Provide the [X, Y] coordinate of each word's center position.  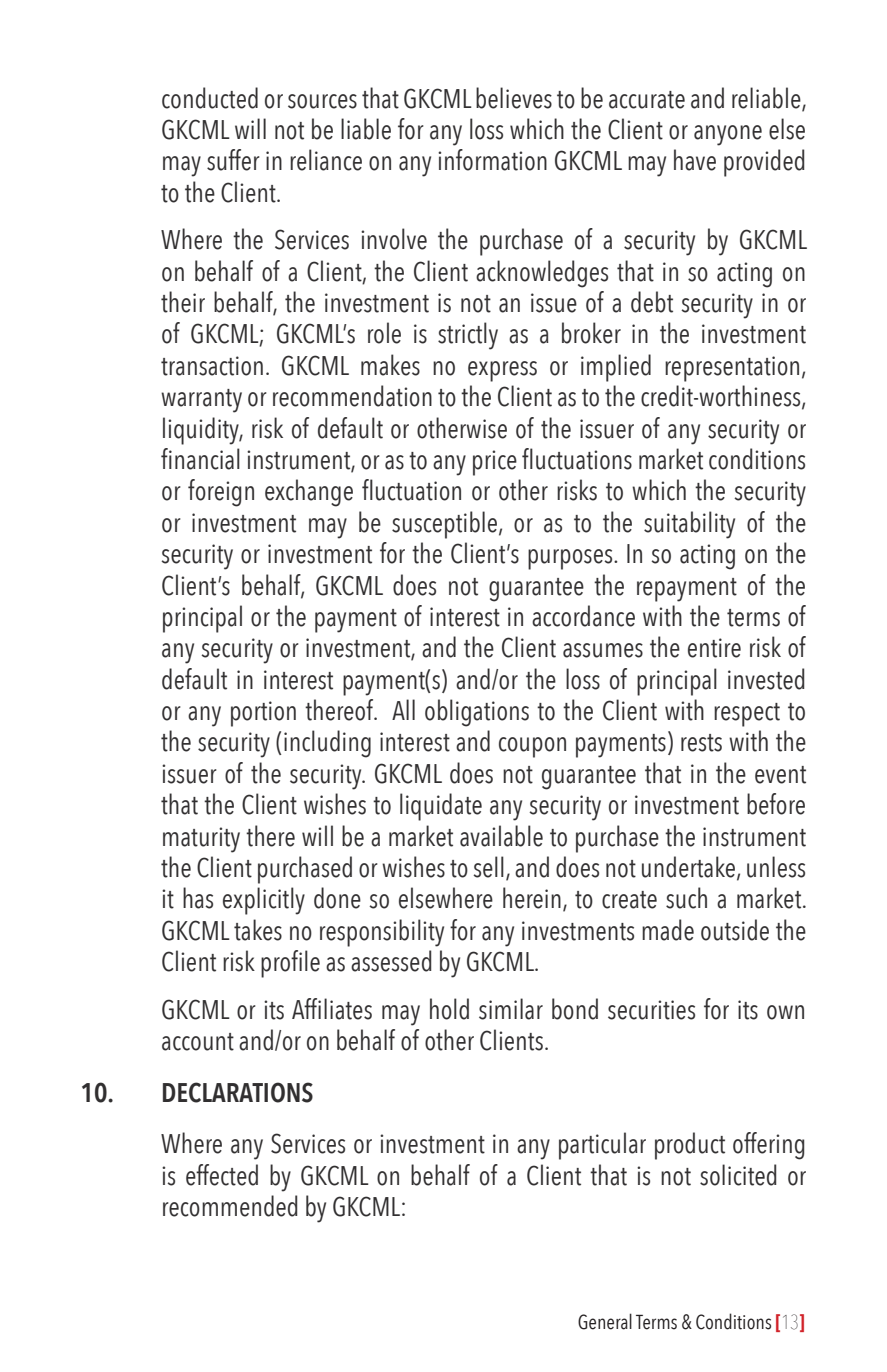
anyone [728, 135]
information [492, 160]
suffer [233, 160]
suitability [689, 525]
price [495, 463]
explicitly [264, 901]
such [686, 898]
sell [488, 867]
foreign [221, 493]
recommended [230, 1206]
